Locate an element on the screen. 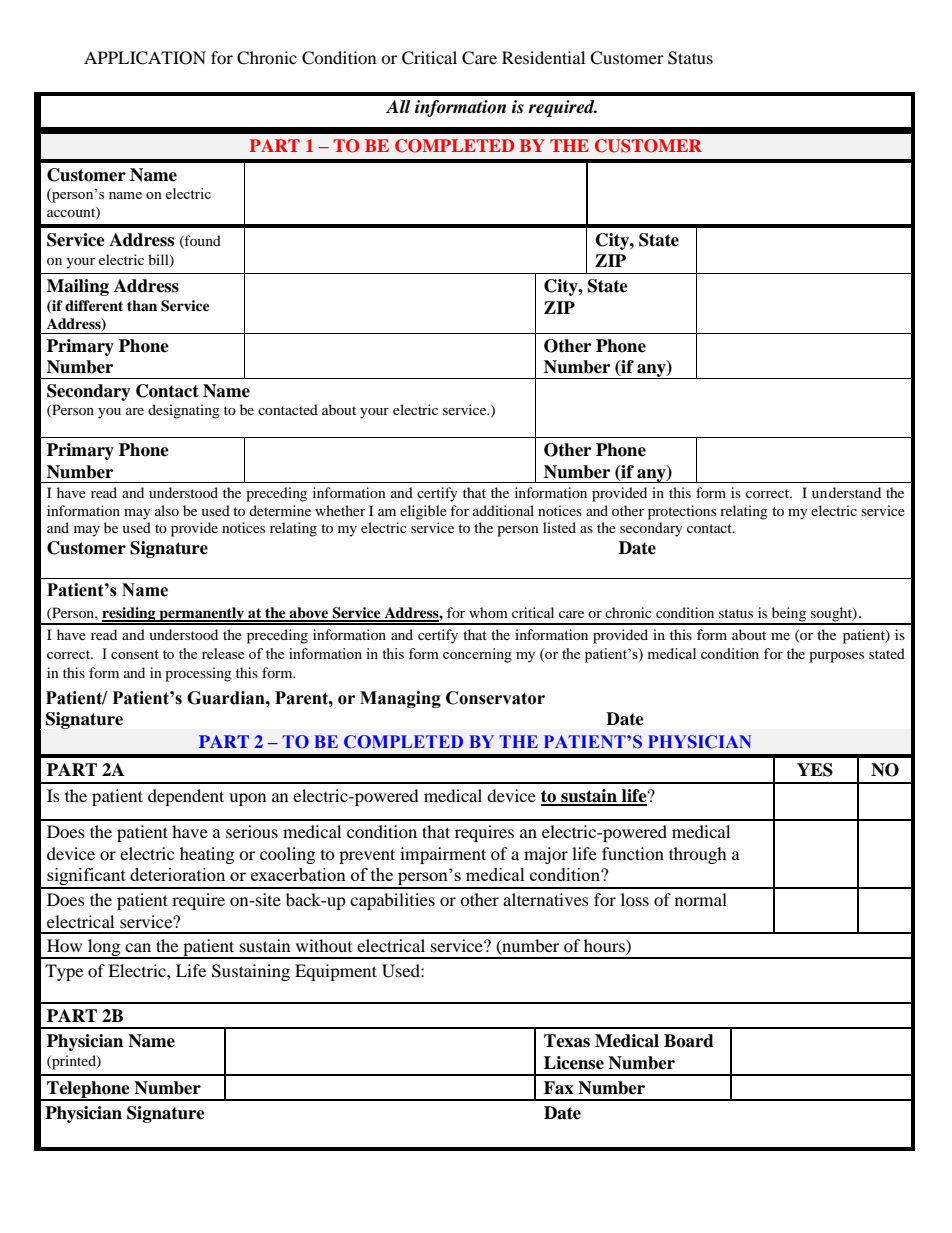  Fax is located at coordinates (559, 1088).
